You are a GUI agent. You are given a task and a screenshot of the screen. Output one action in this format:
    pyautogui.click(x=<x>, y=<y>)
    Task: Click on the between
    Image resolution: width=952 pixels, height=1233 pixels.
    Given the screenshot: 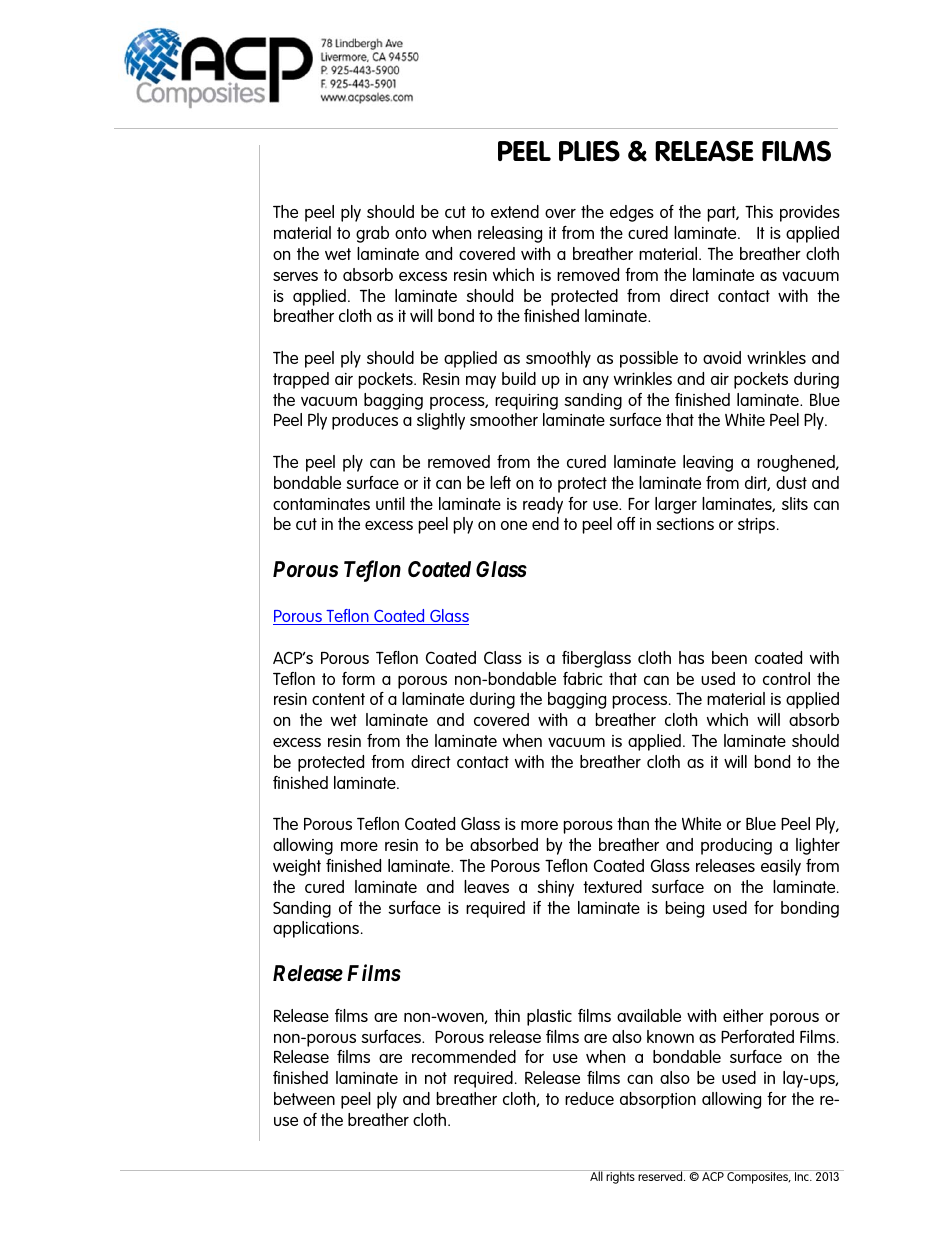 What is the action you would take?
    pyautogui.click(x=304, y=1098)
